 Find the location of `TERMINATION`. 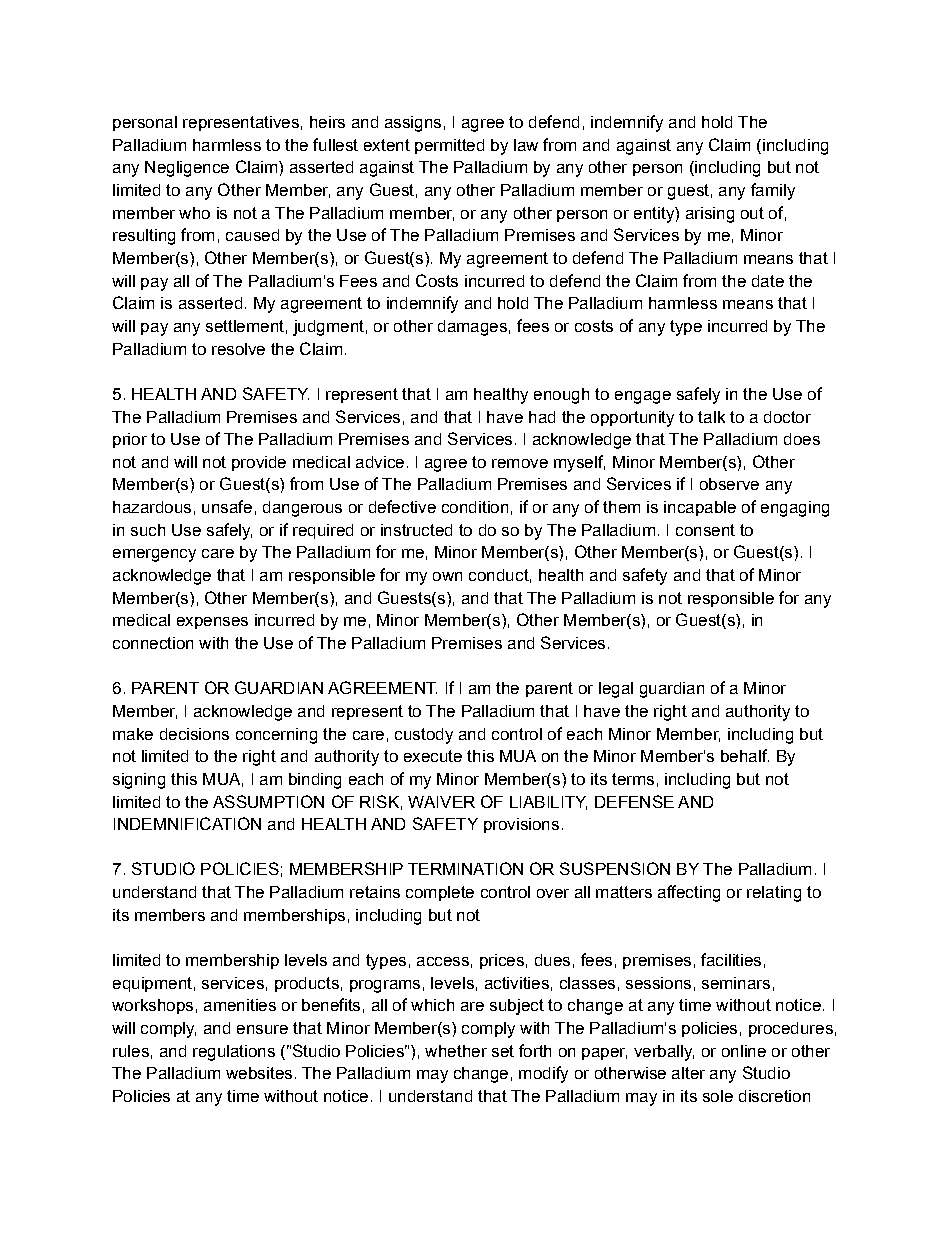

TERMINATION is located at coordinates (465, 868).
